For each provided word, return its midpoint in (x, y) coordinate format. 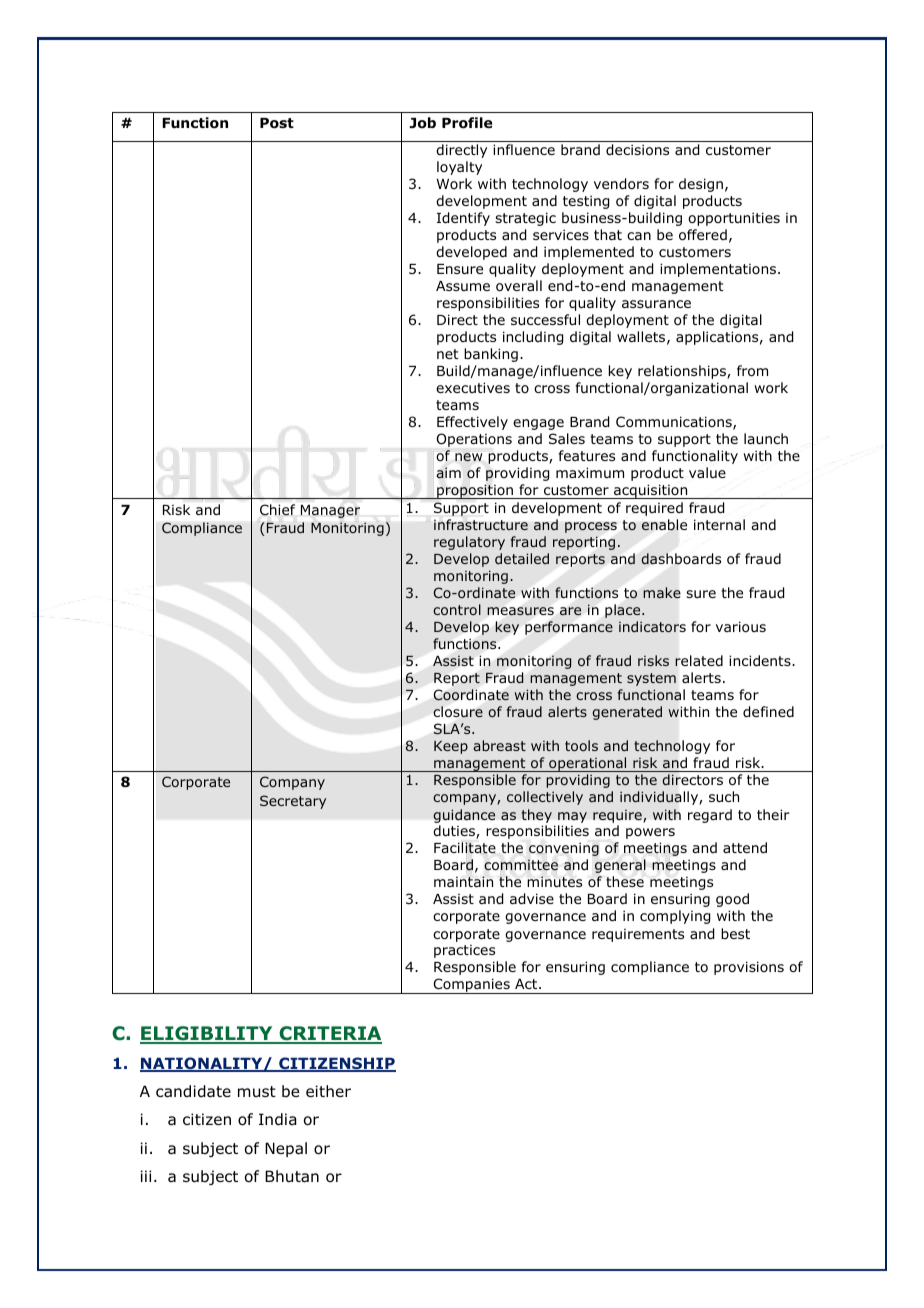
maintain (463, 881)
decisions (637, 150)
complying (675, 917)
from (752, 371)
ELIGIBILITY (207, 1034)
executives (473, 387)
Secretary (293, 802)
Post (277, 123)
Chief (277, 509)
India (278, 1119)
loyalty (459, 168)
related (699, 660)
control (457, 609)
